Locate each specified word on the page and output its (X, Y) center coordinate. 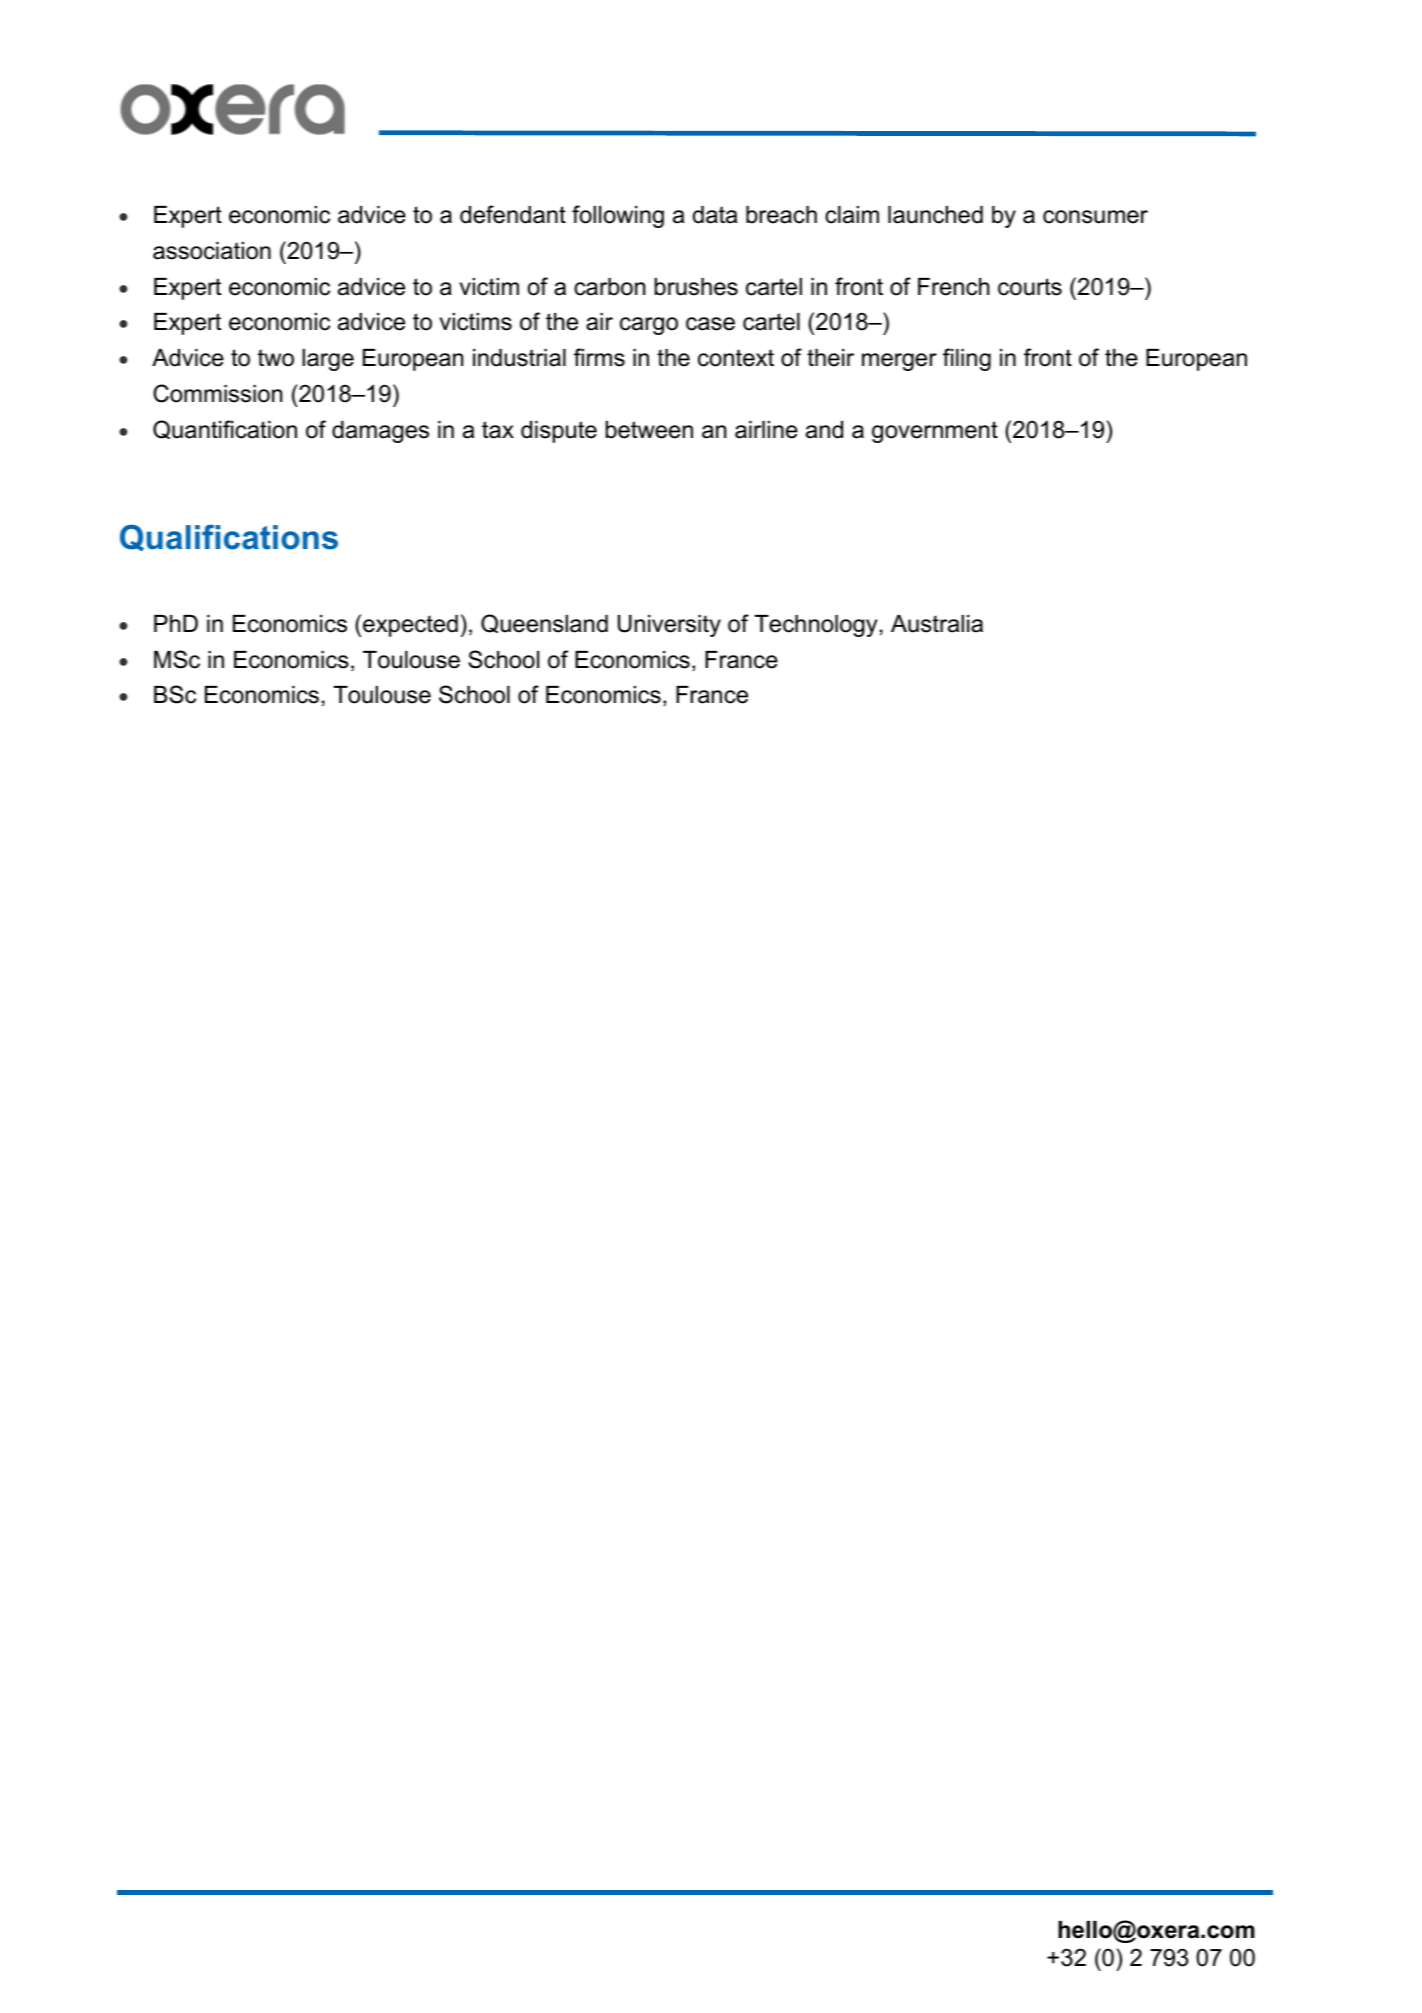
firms (599, 357)
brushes (696, 287)
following (618, 216)
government (935, 432)
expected (410, 626)
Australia (937, 624)
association (212, 251)
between (649, 430)
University (669, 626)
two (276, 358)
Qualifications (229, 537)
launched (935, 215)
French (953, 287)
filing (967, 359)
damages (380, 432)
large (328, 360)
